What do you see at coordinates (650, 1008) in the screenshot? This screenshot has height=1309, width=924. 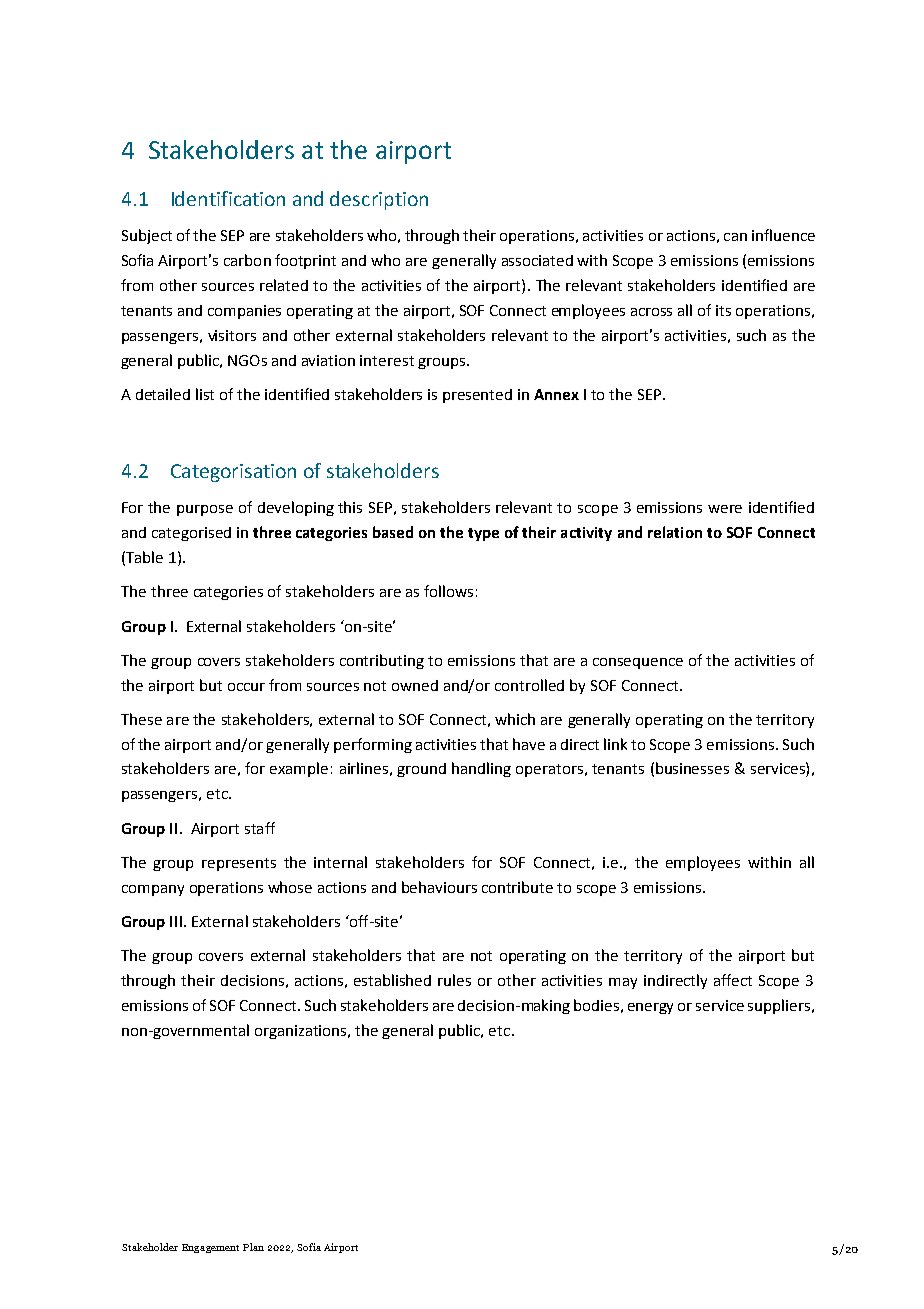 I see `energy` at bounding box center [650, 1008].
